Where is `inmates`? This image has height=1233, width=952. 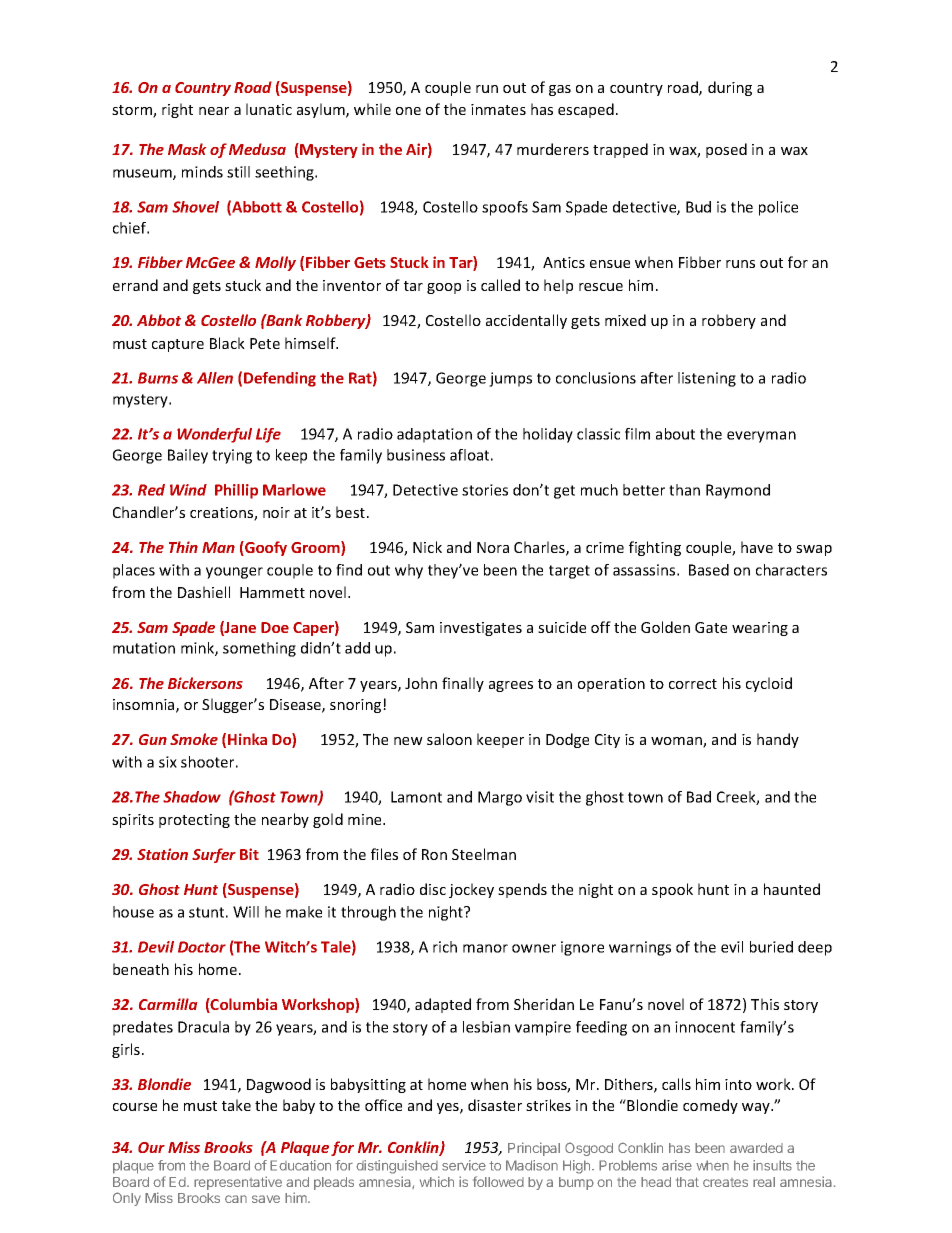
inmates is located at coordinates (498, 109).
